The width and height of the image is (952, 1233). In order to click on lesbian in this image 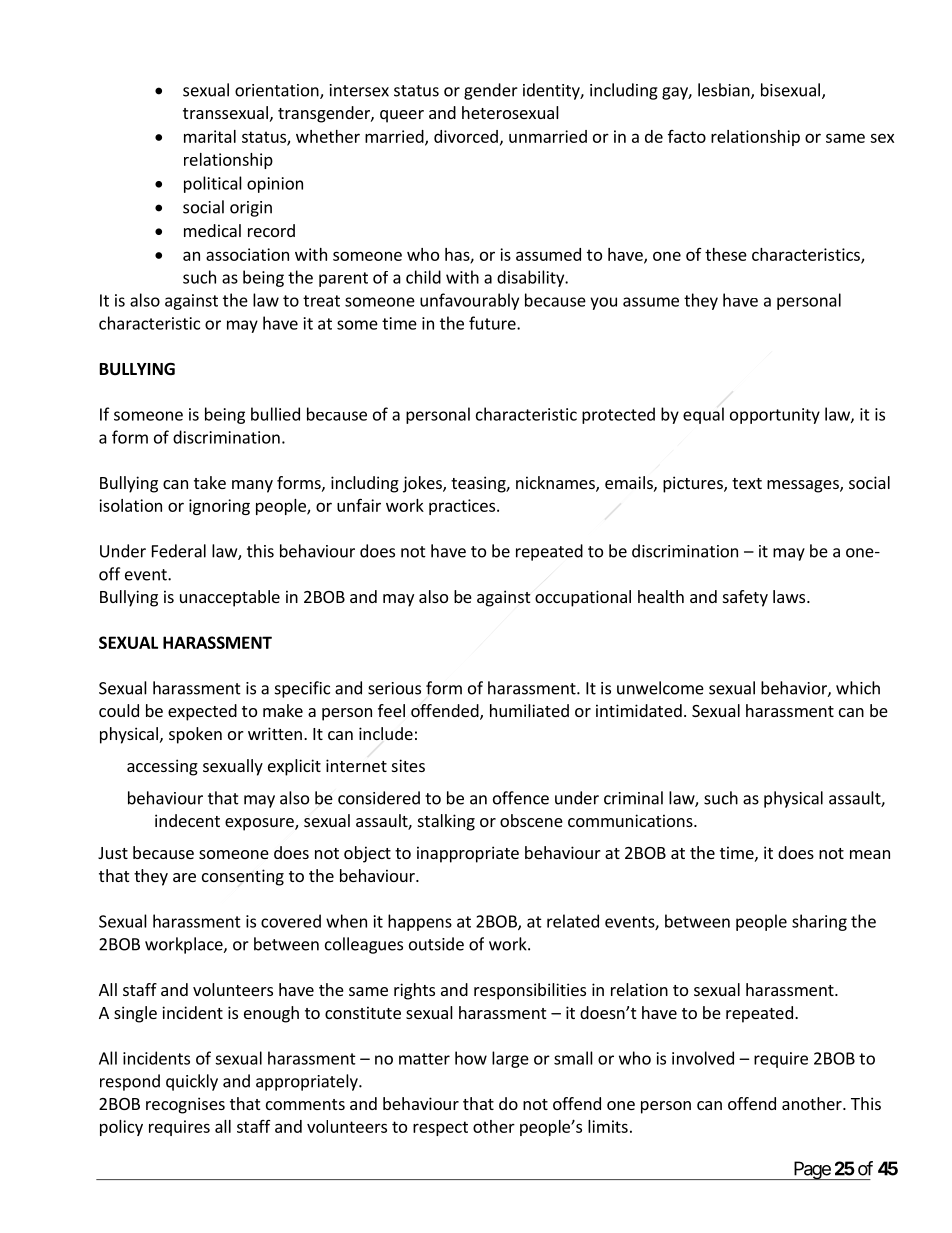, I will do `click(725, 91)`.
